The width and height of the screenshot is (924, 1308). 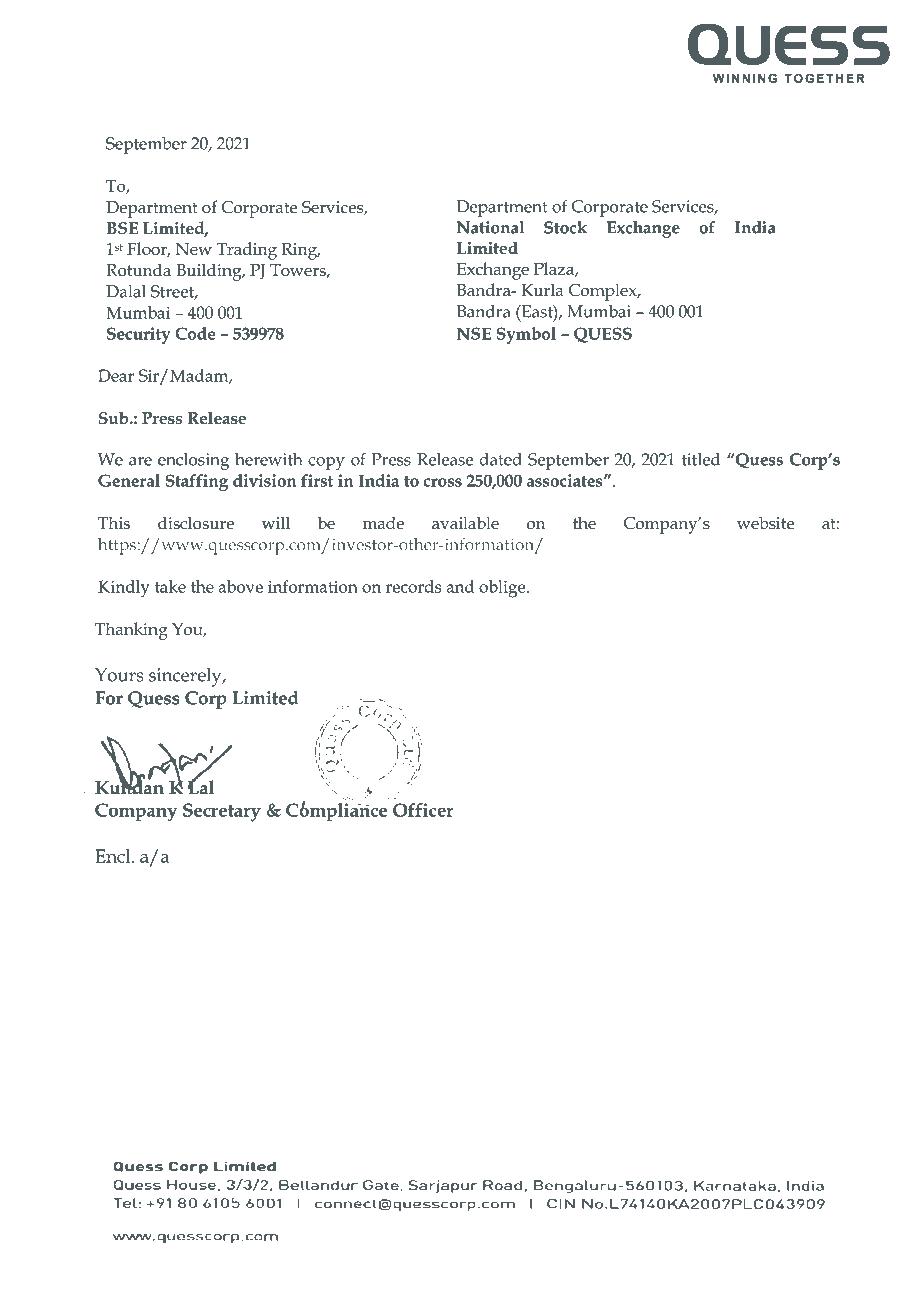 What do you see at coordinates (701, 459) in the screenshot?
I see `titled` at bounding box center [701, 459].
